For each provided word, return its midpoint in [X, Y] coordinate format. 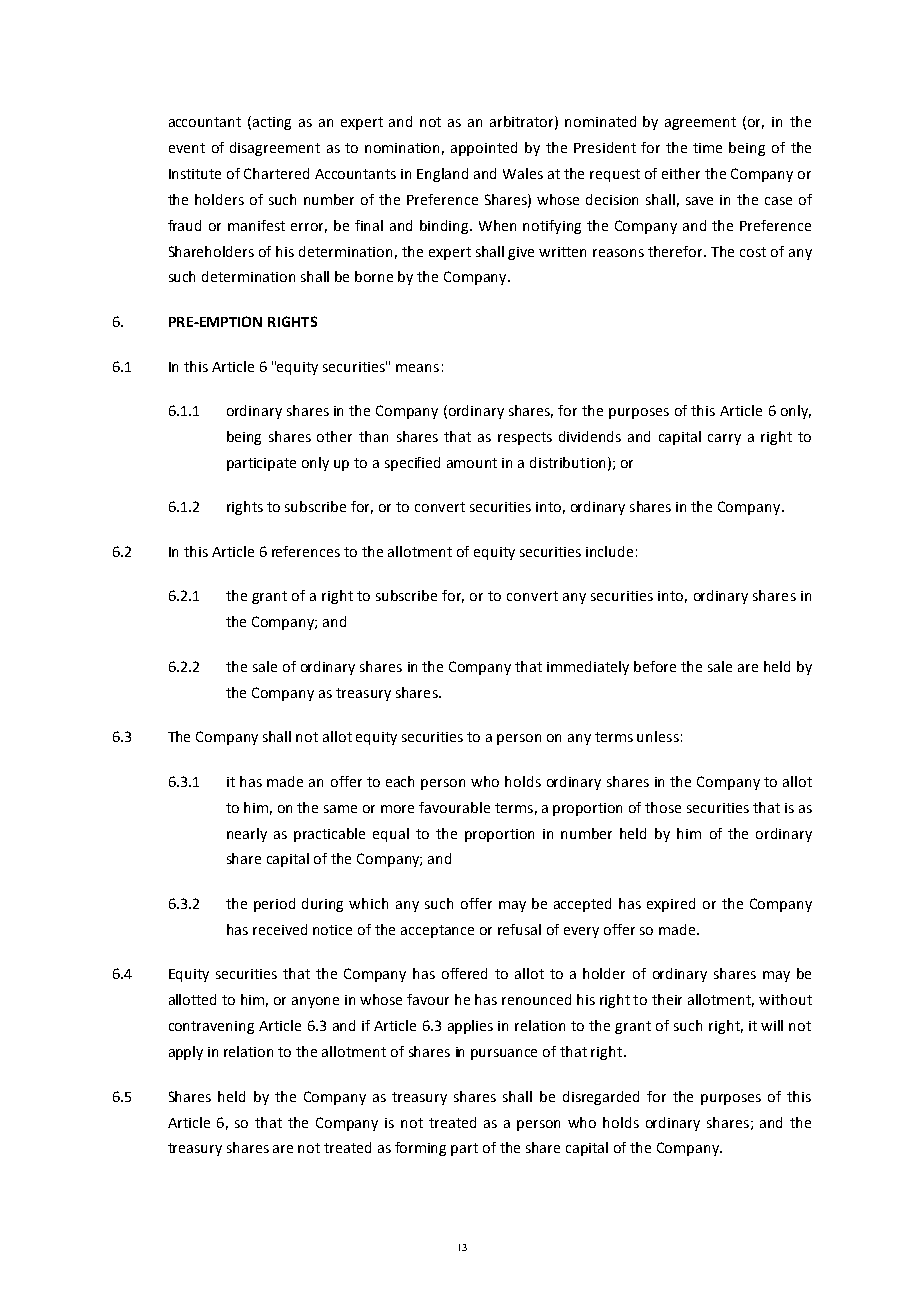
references [306, 551]
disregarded [601, 1098]
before [655, 666]
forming [420, 1149]
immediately [588, 668]
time [707, 148]
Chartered [276, 173]
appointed [484, 149]
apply [186, 1053]
